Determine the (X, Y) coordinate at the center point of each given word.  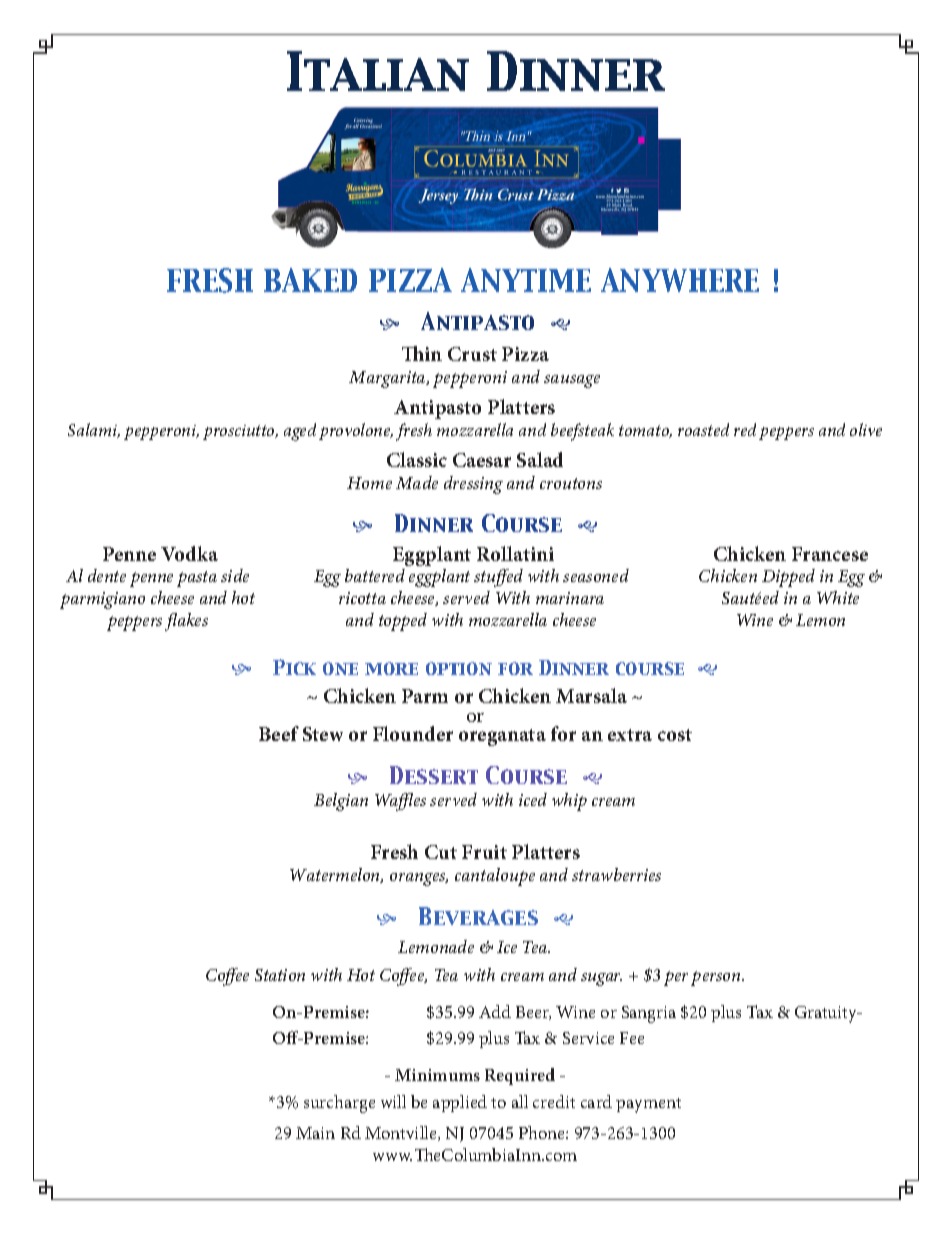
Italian (378, 71)
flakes (186, 622)
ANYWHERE (680, 280)
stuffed (498, 578)
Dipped (788, 578)
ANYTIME (526, 280)
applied (460, 1103)
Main (315, 1133)
